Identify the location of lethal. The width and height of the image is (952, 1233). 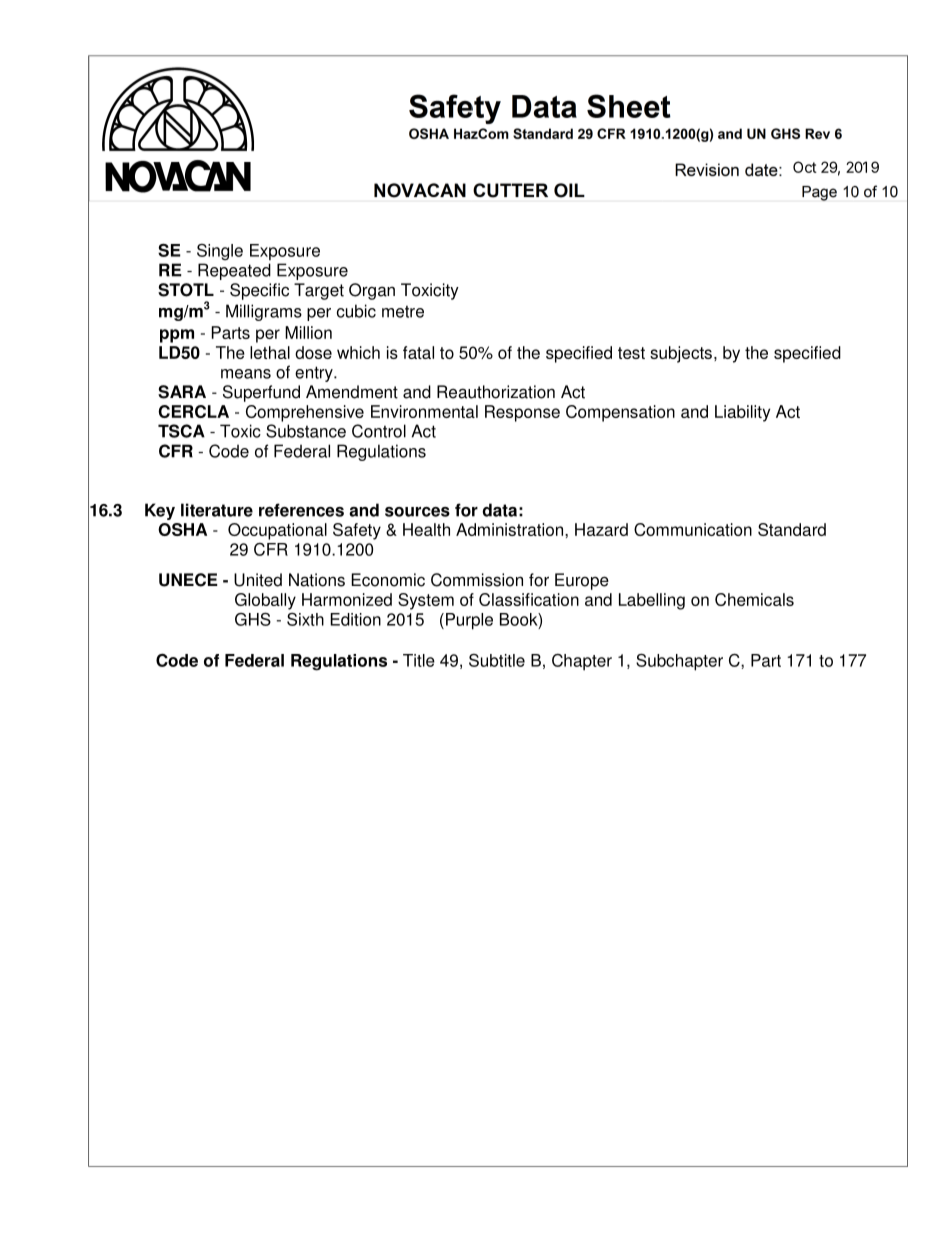
(270, 352).
